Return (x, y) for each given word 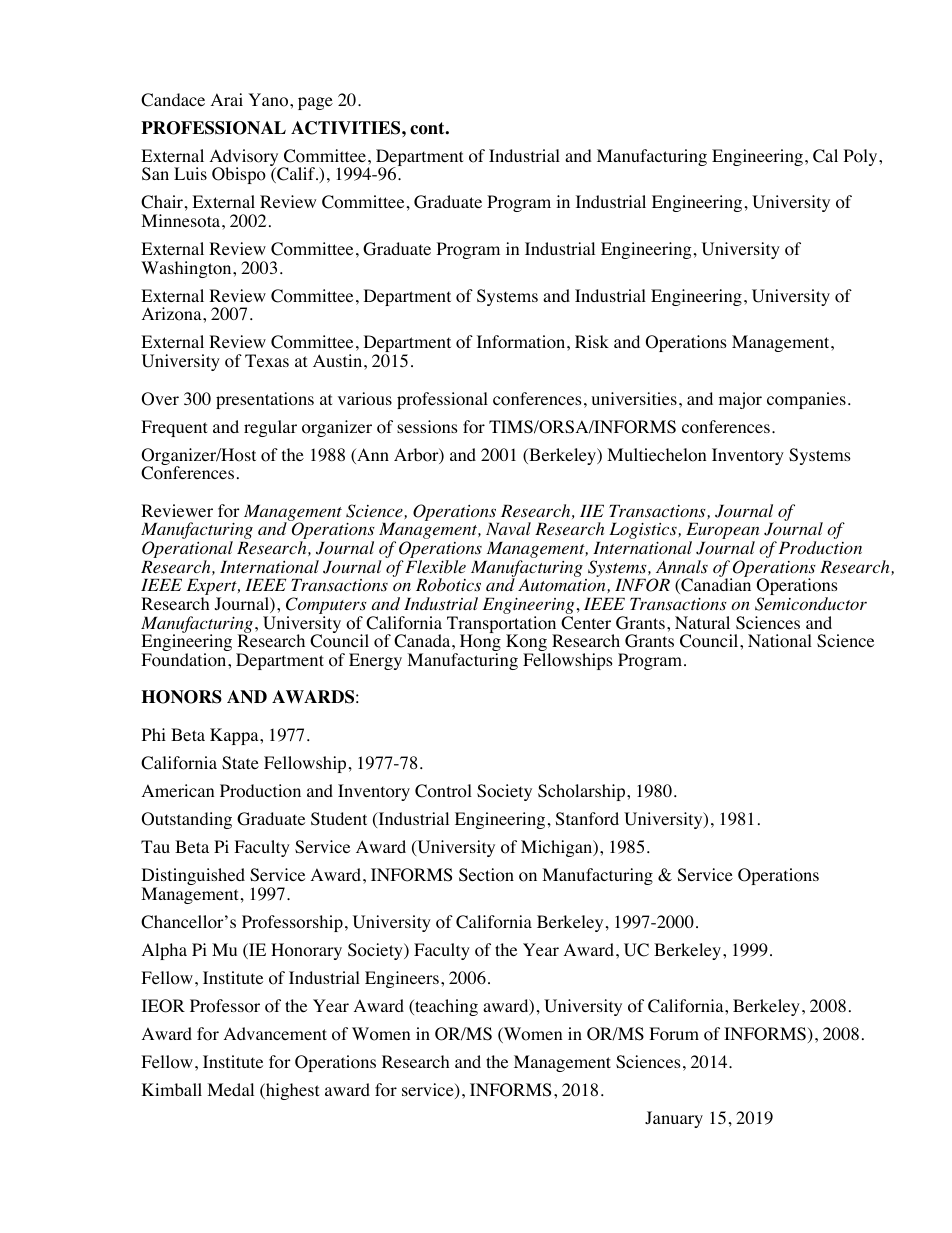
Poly (862, 157)
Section (486, 875)
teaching (445, 1007)
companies (806, 400)
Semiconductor (811, 604)
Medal (230, 1089)
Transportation (503, 626)
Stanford (587, 819)
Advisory (245, 159)
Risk (592, 341)
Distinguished (193, 878)
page (315, 103)
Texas (267, 360)
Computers (326, 607)
